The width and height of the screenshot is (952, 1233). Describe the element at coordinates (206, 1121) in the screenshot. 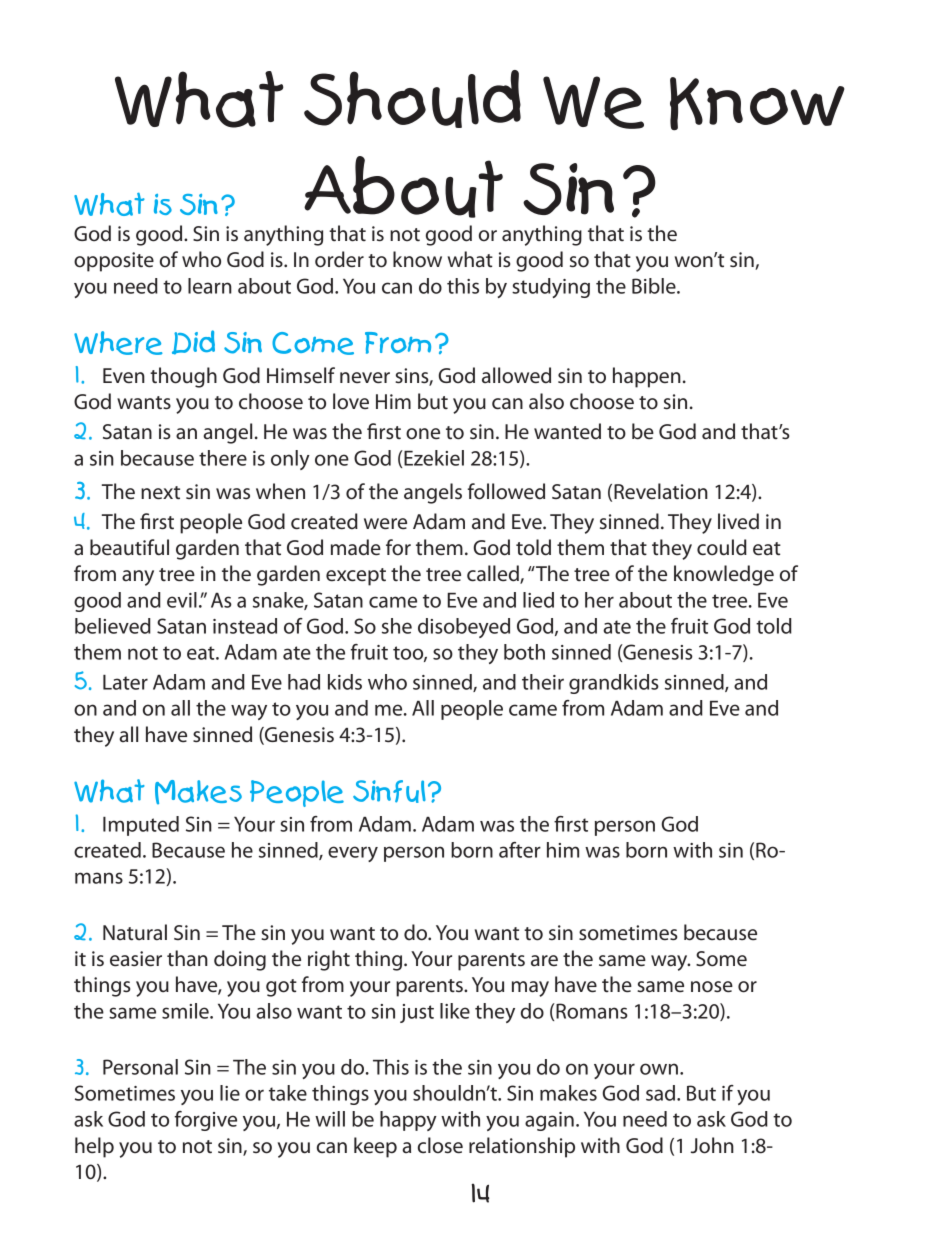

I see `forgive` at that location.
